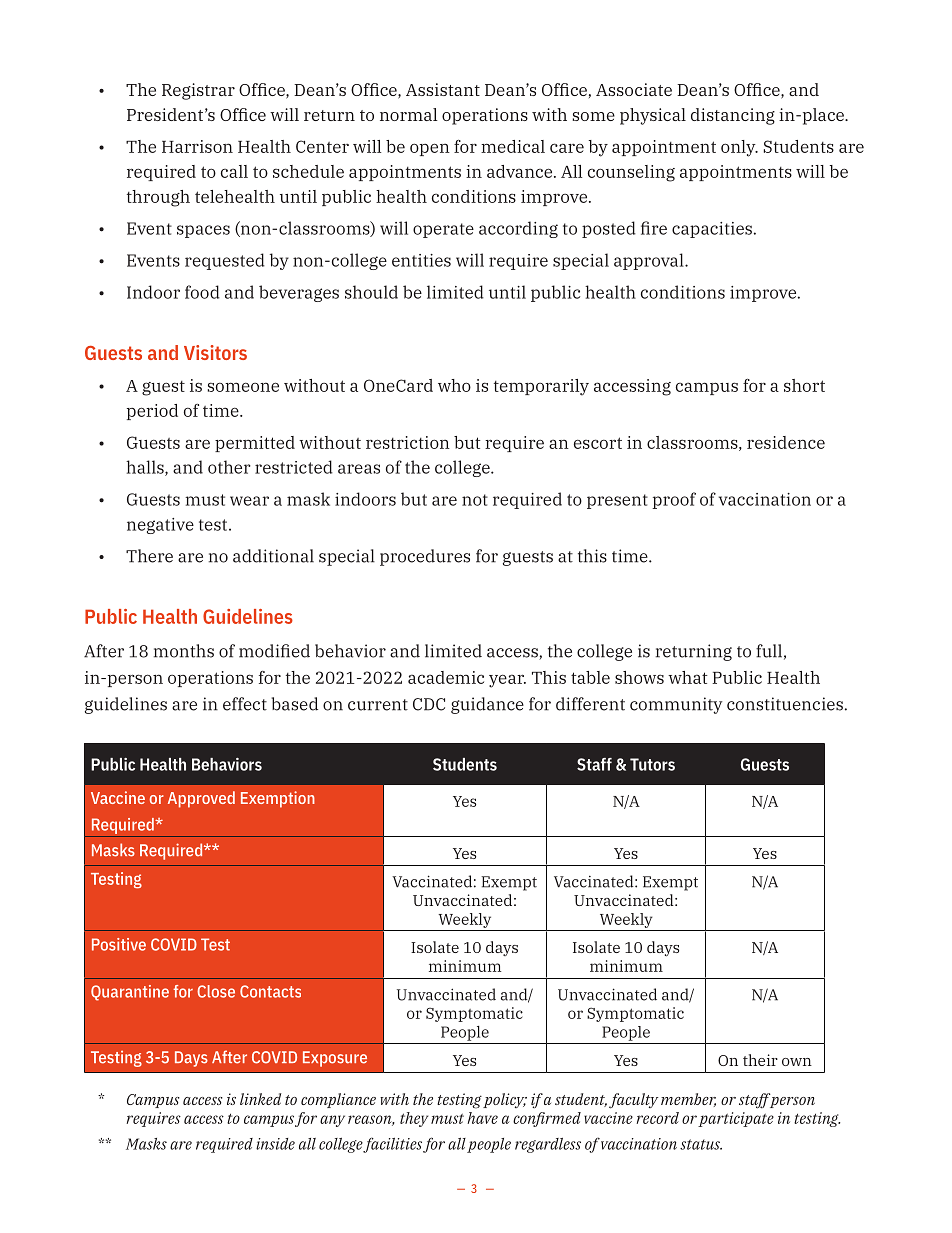  I want to click on other, so click(229, 467).
